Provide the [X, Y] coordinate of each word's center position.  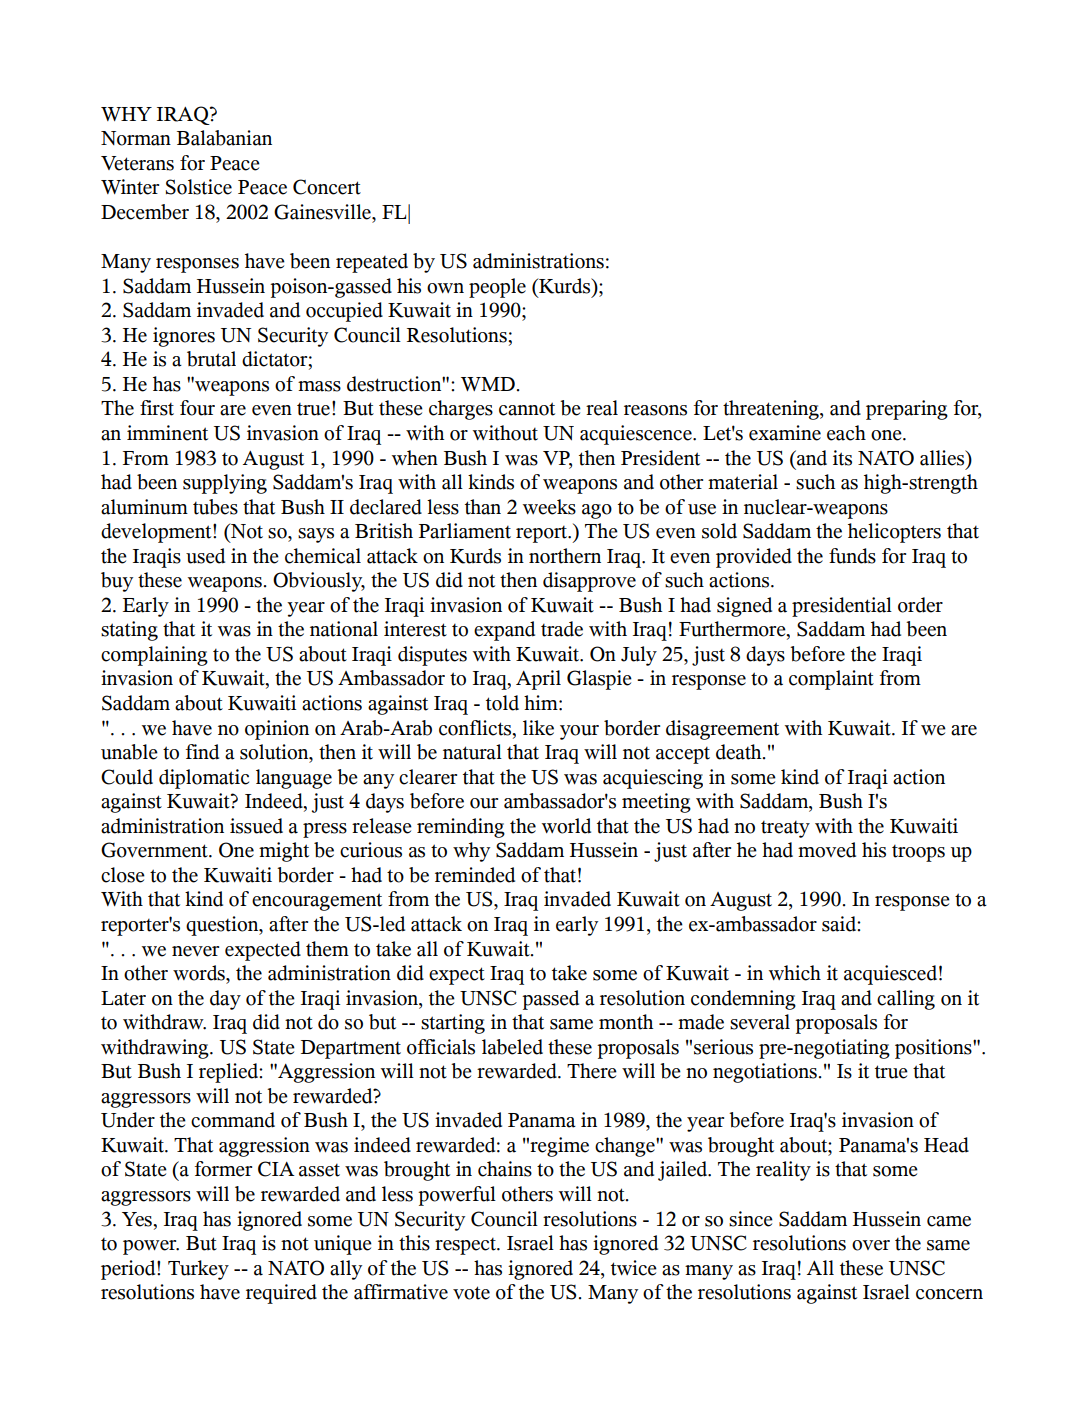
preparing [907, 410]
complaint [831, 680]
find [202, 752]
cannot [527, 409]
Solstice [199, 187]
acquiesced [890, 975]
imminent [167, 433]
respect [467, 1246]
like [538, 728]
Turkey [198, 1270]
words [200, 973]
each [846, 433]
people [497, 288]
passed [550, 1000]
